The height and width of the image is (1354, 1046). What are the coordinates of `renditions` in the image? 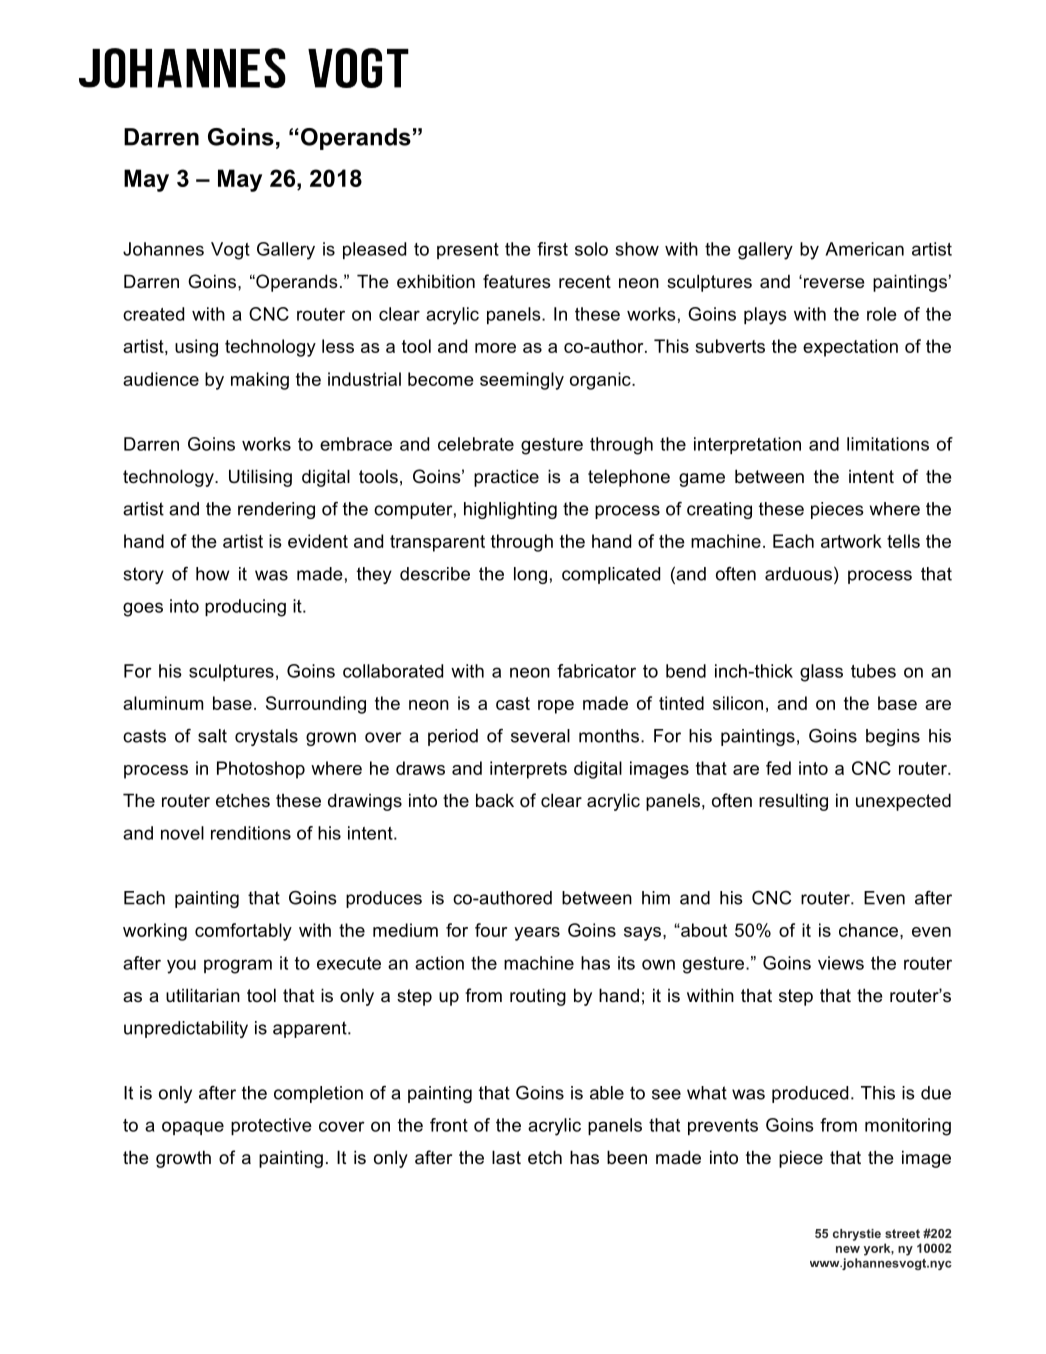 It's located at (251, 833).
